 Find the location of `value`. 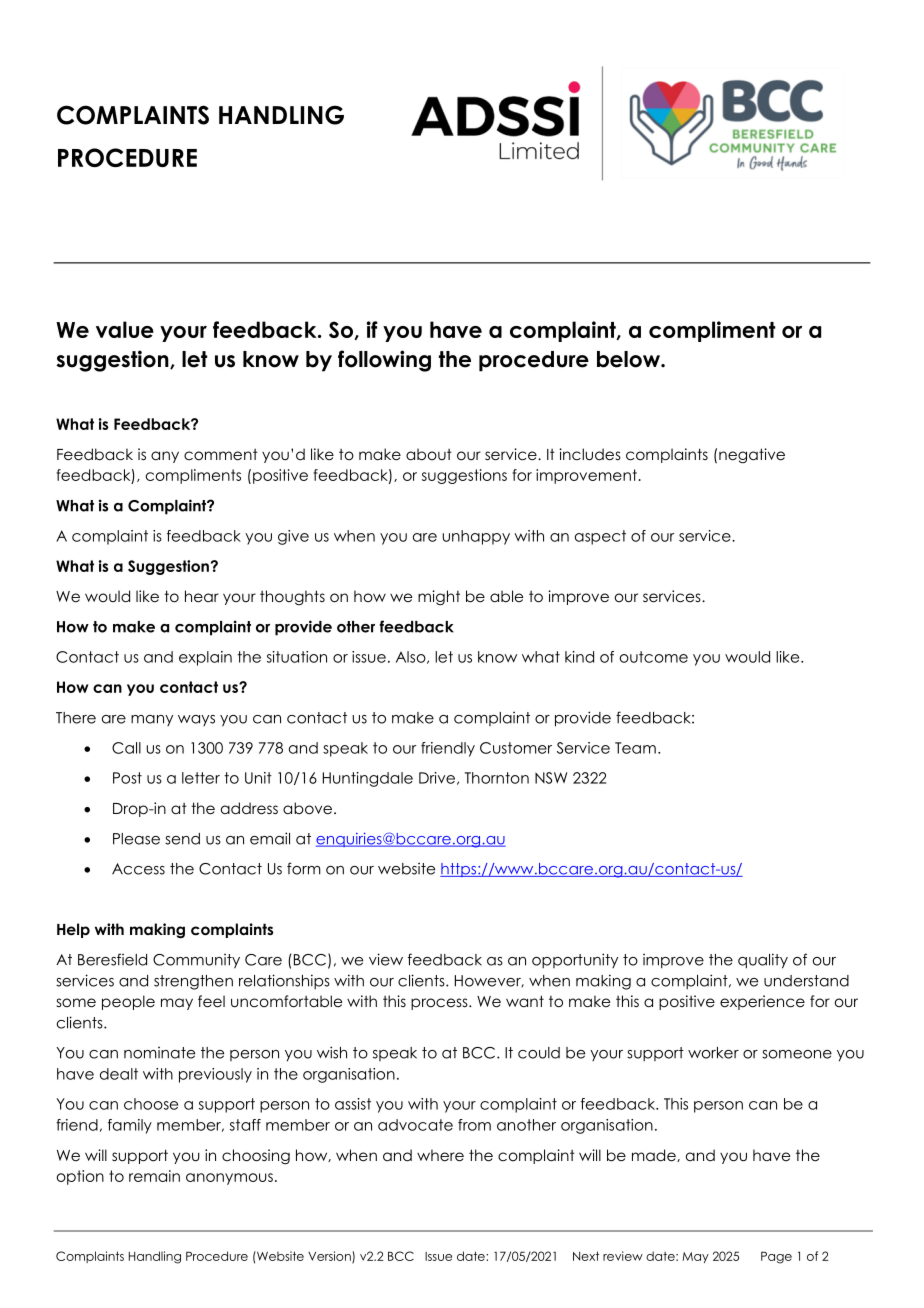

value is located at coordinates (125, 329).
